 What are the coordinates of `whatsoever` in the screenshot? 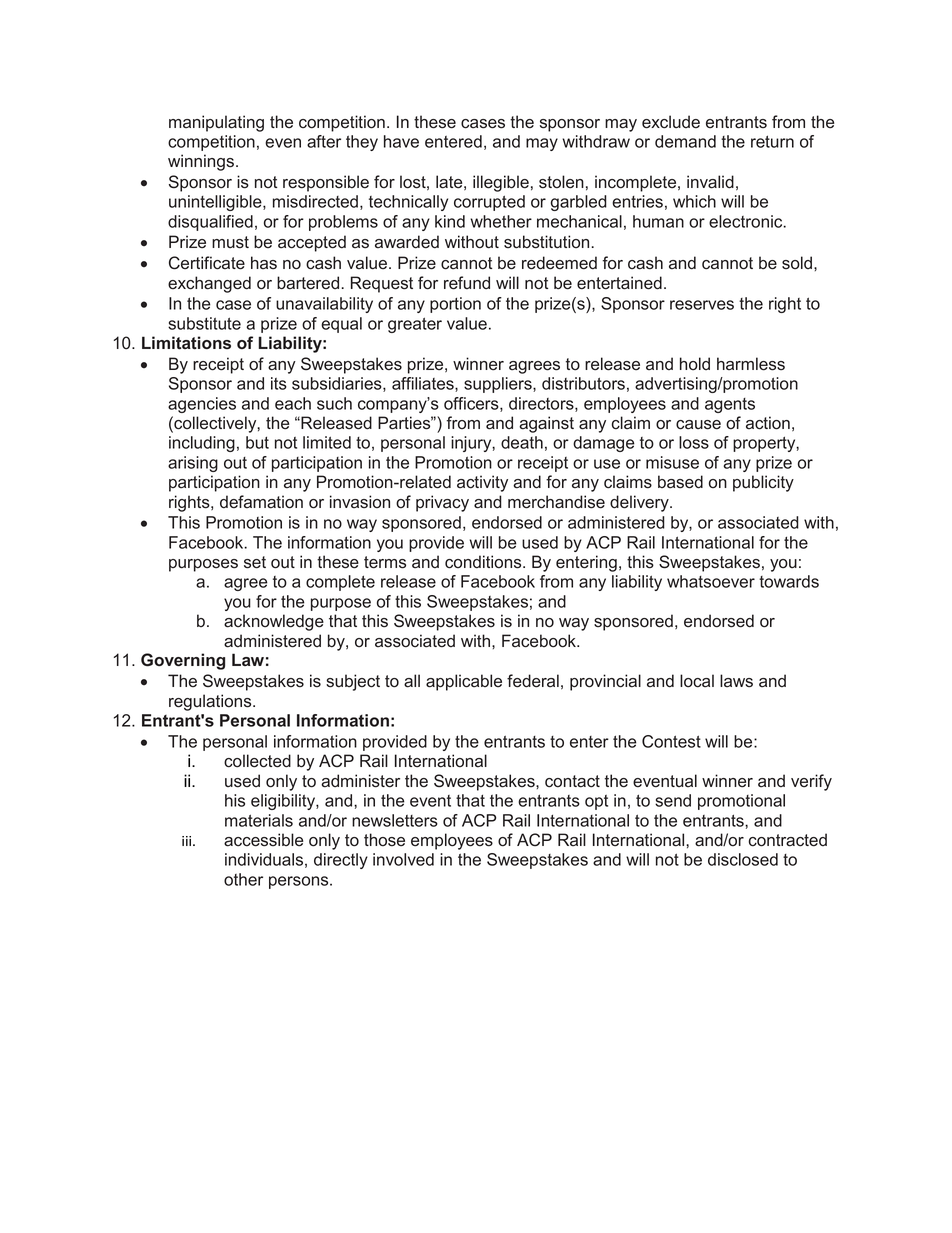 It's located at (711, 581).
